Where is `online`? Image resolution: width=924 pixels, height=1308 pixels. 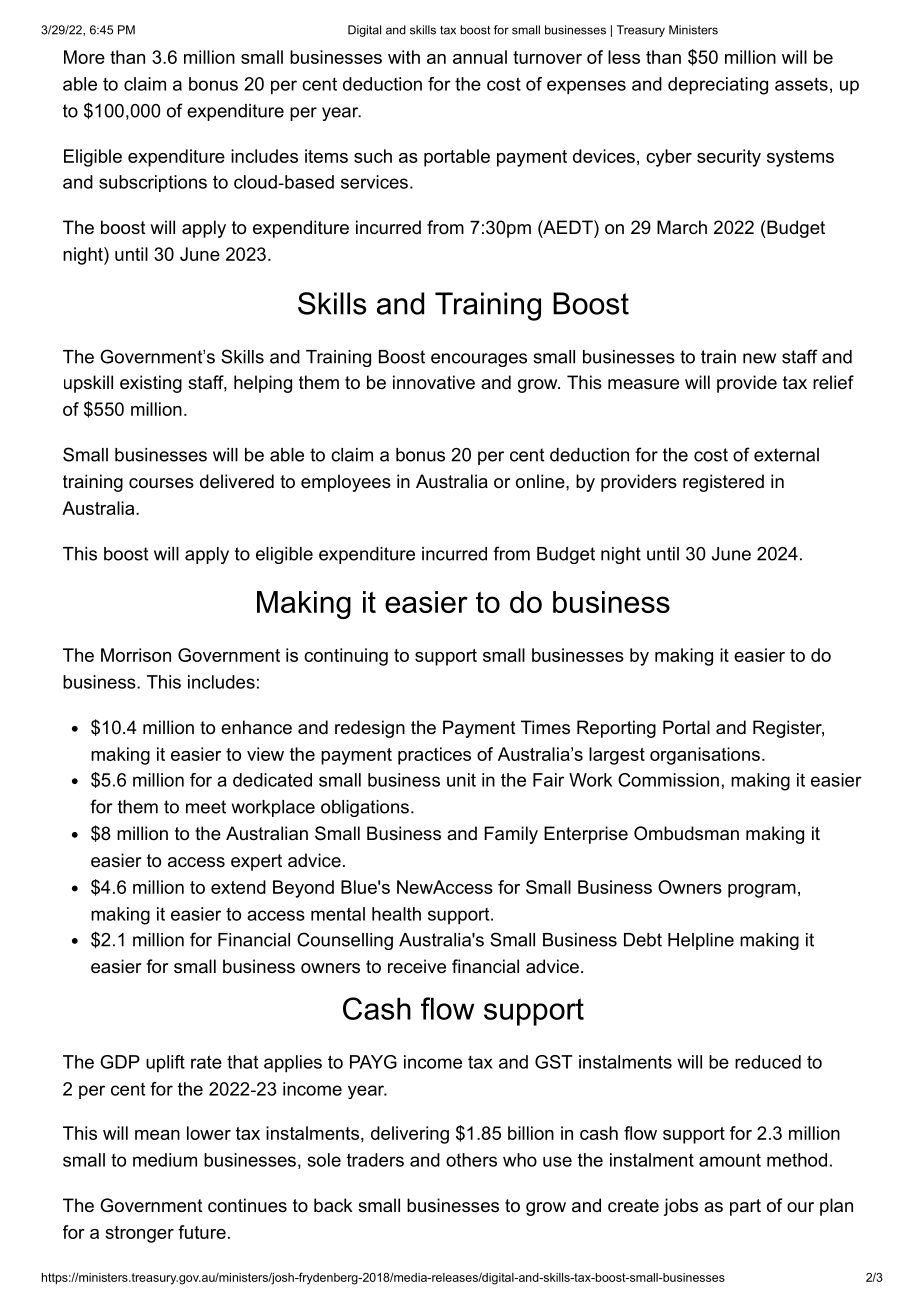 online is located at coordinates (541, 481).
